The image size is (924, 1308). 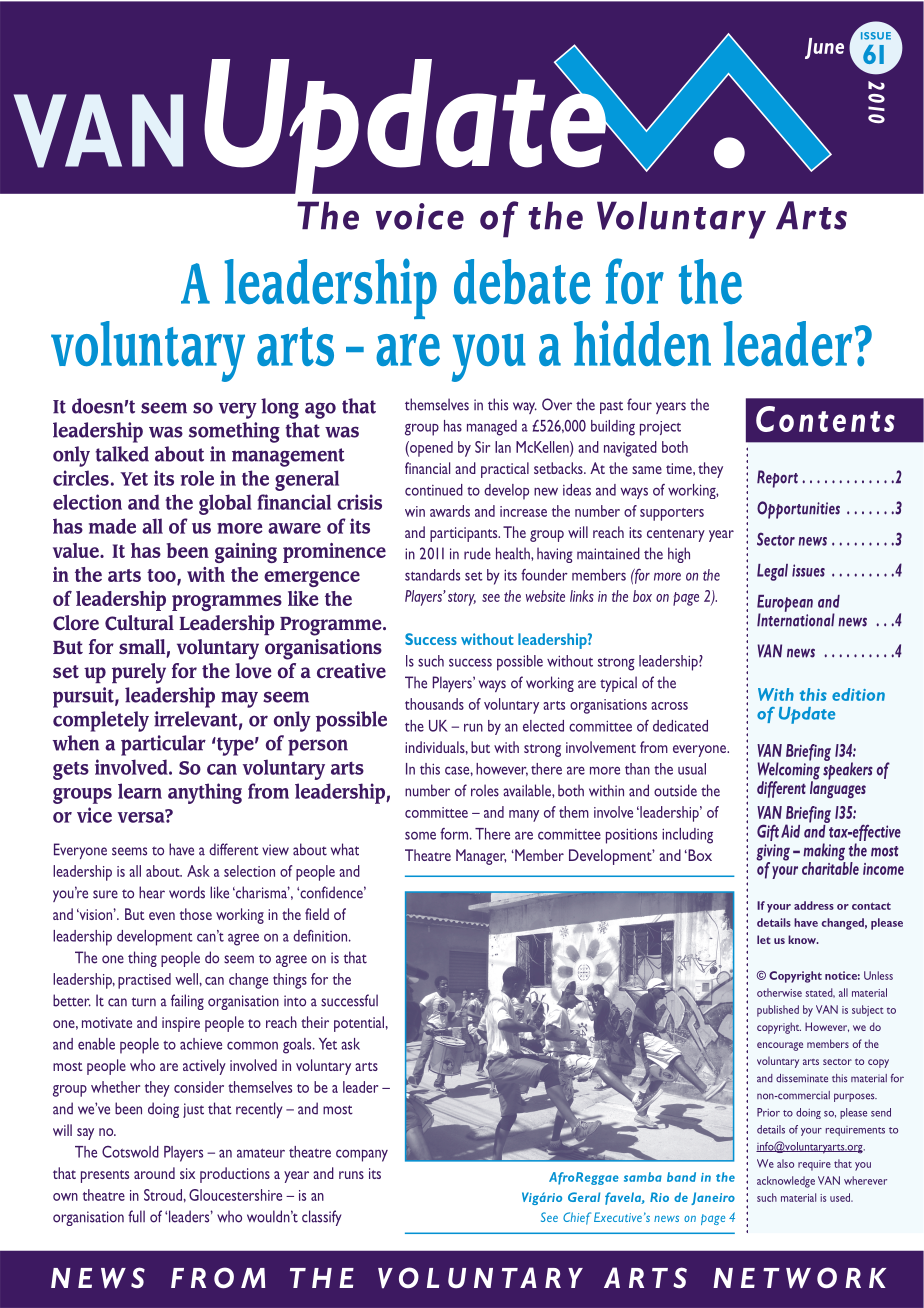 I want to click on June, so click(x=824, y=48).
